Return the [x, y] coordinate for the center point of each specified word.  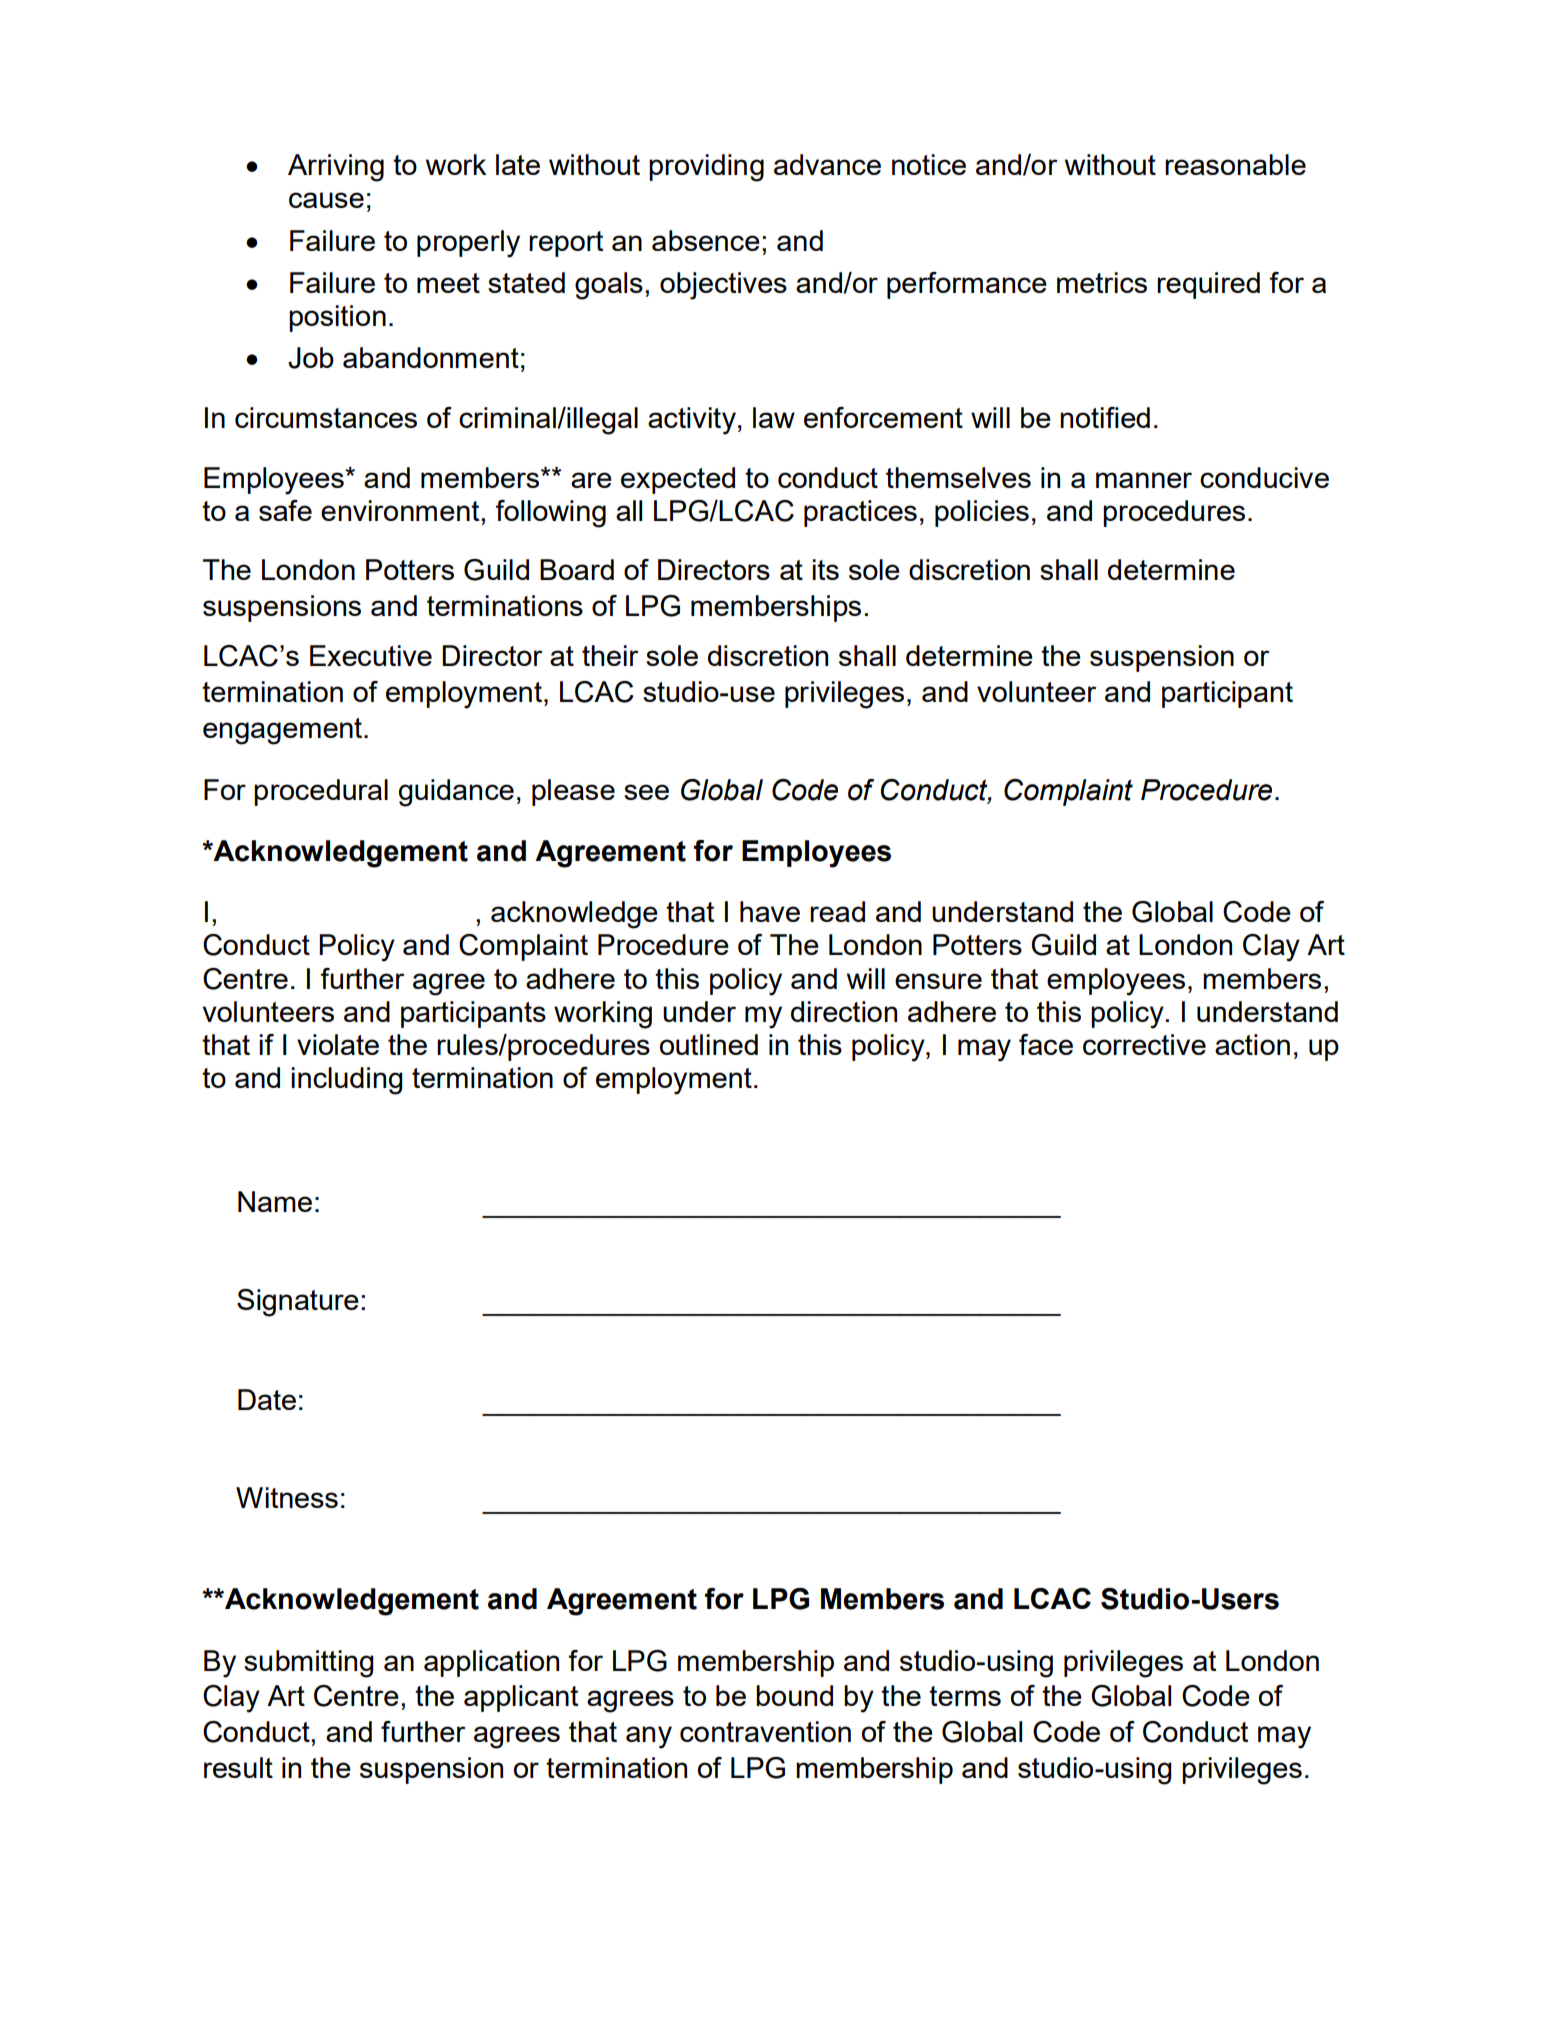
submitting [309, 1664]
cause [326, 200]
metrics [1102, 282]
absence [706, 240]
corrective [1144, 1044]
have [770, 911]
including [347, 1081]
